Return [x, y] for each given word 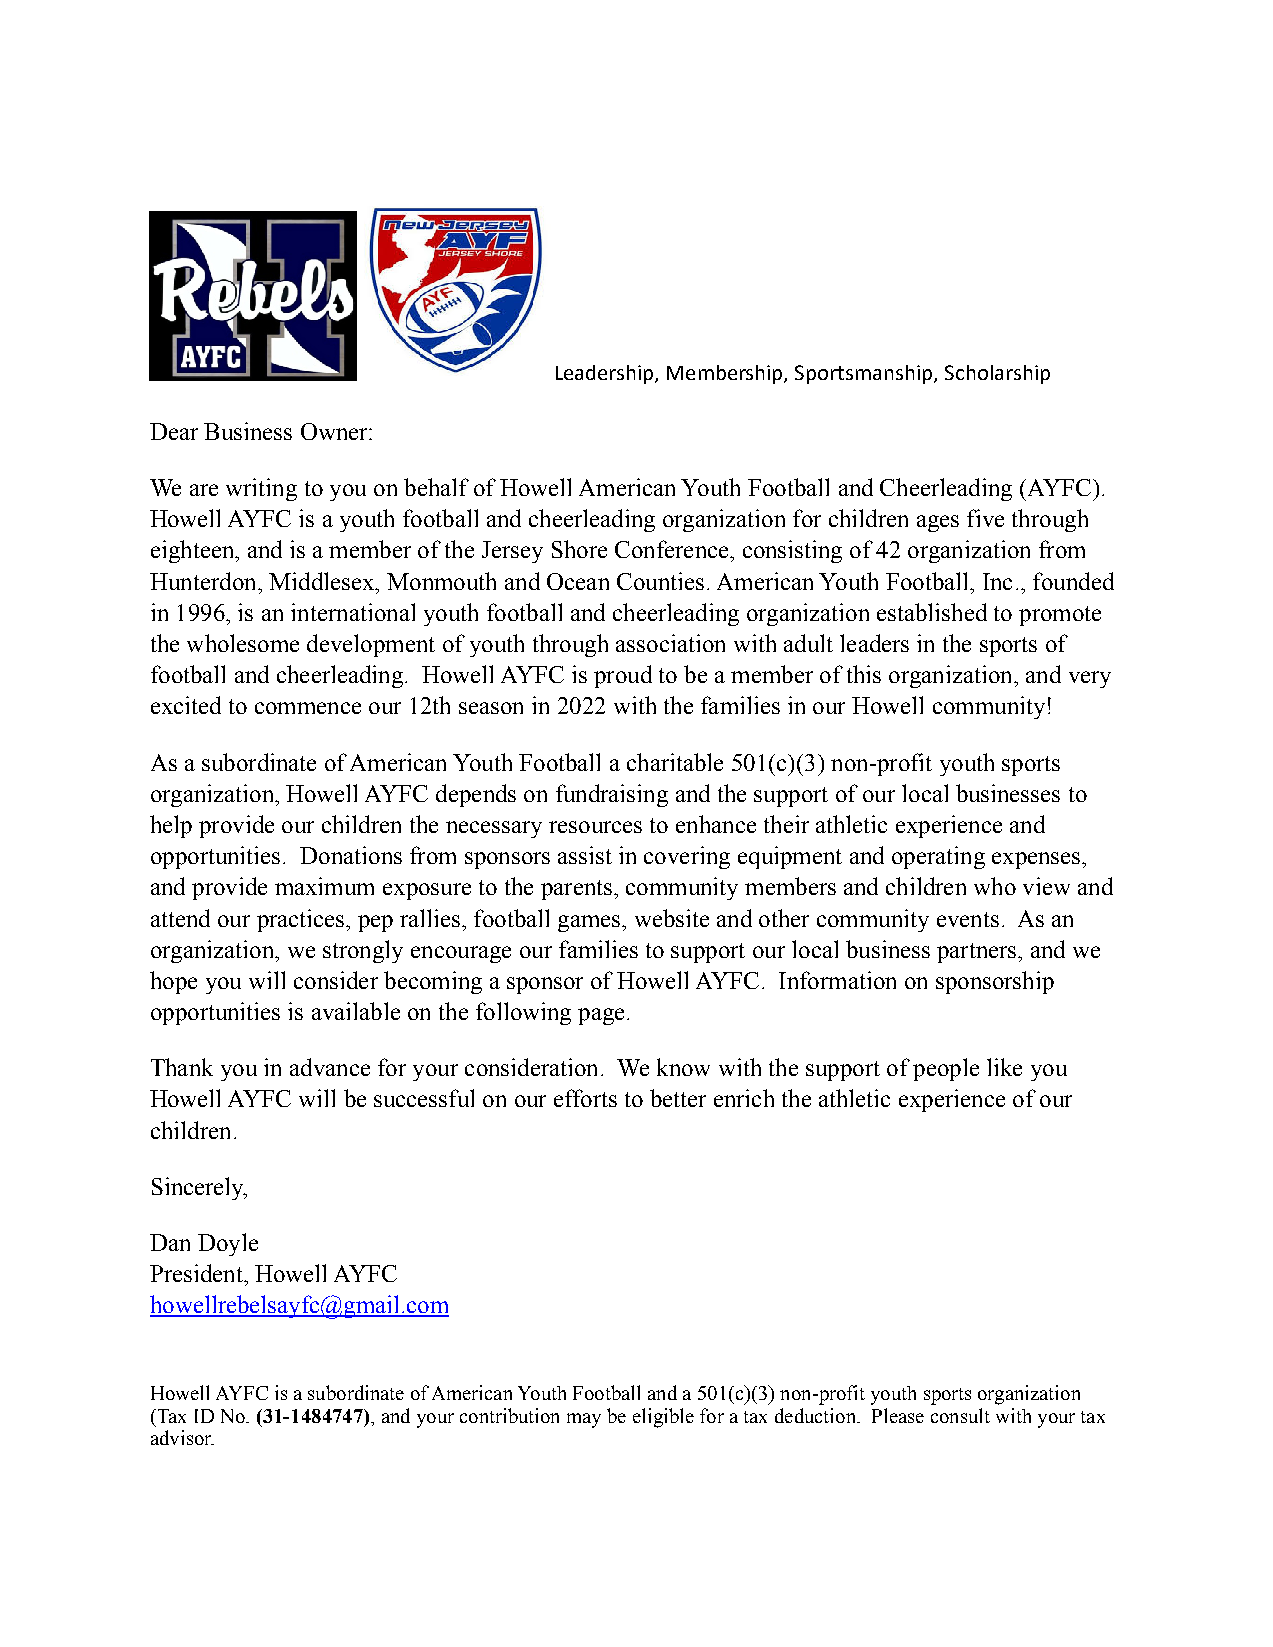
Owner [335, 431]
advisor [182, 1437]
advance [330, 1067]
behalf [436, 487]
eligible [663, 1418]
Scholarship [997, 374]
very [1090, 679]
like [1004, 1067]
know [683, 1067]
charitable [675, 762]
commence [308, 708]
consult [960, 1415]
